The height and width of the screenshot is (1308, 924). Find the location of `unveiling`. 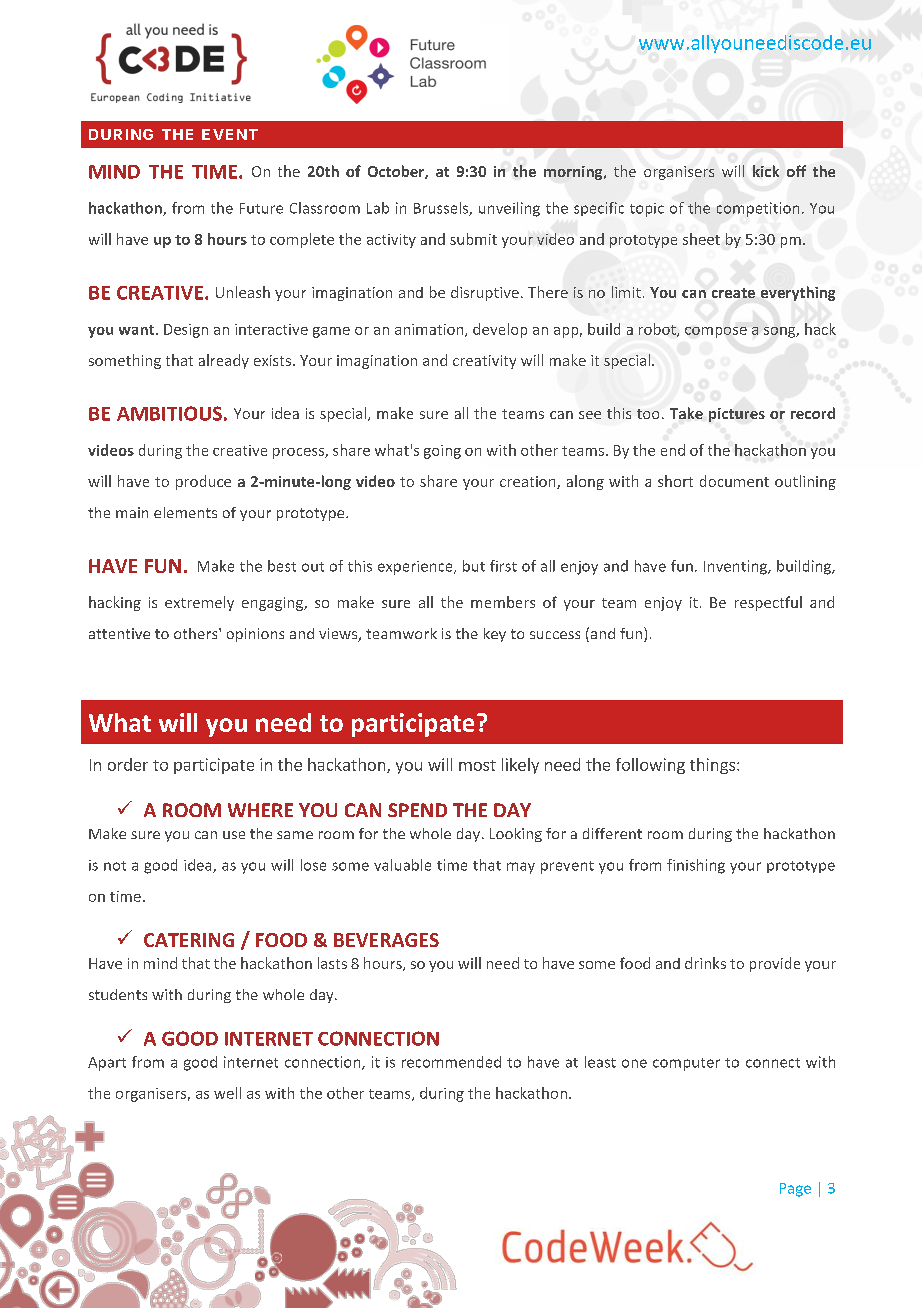

unveiling is located at coordinates (509, 209).
